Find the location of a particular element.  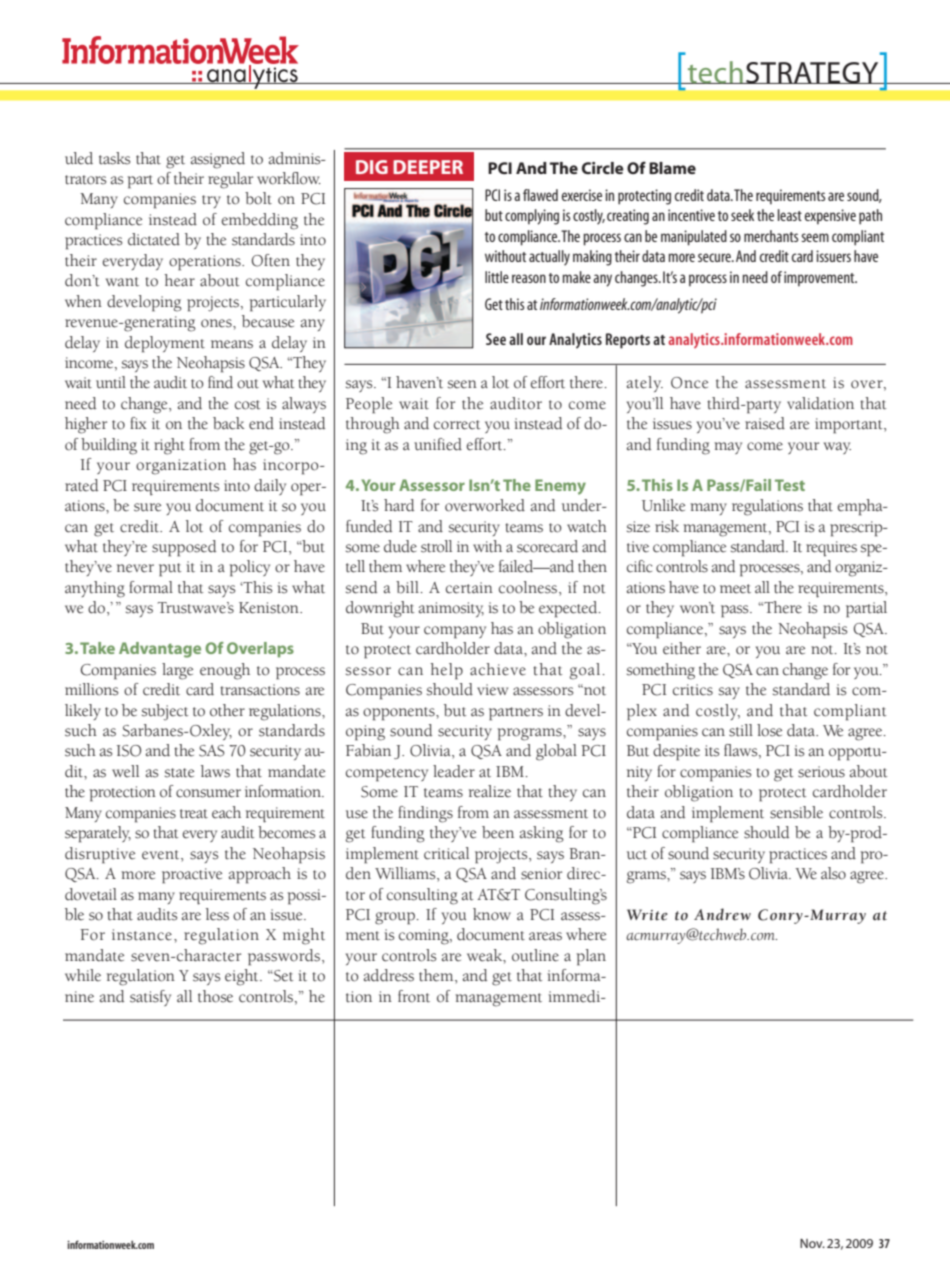

stroll is located at coordinates (436, 546).
